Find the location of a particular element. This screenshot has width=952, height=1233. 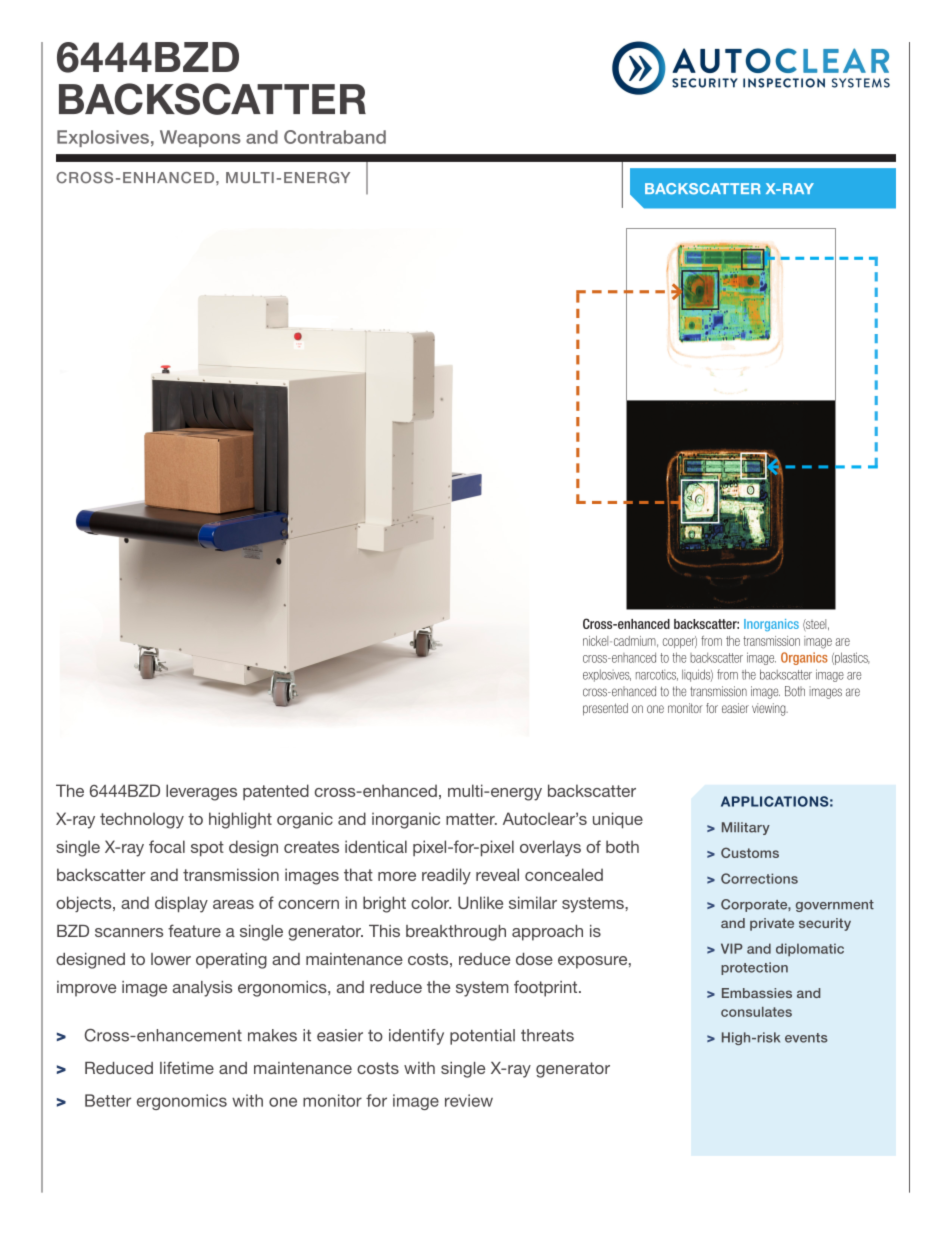

patented is located at coordinates (276, 792).
